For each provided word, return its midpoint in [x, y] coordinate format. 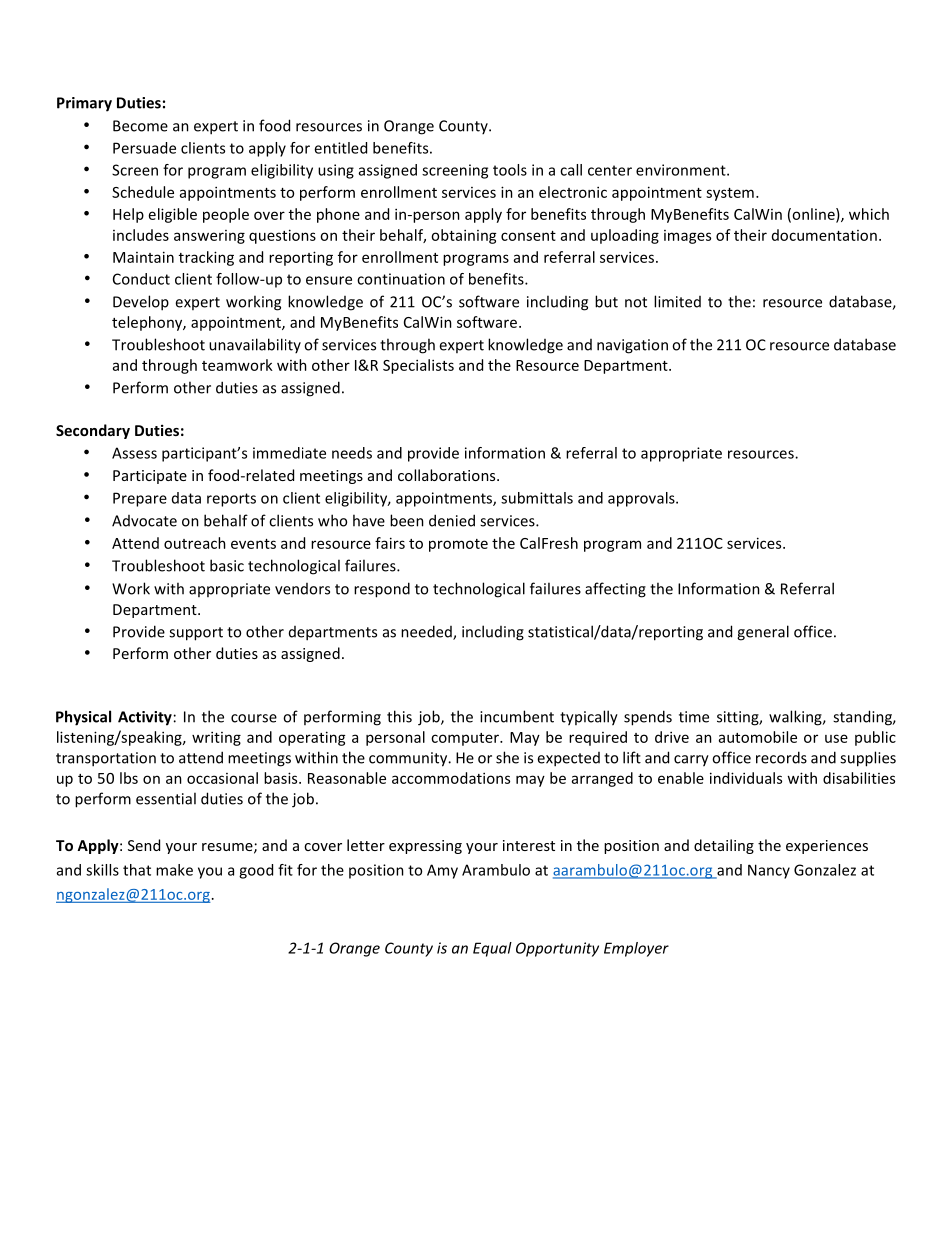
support [196, 634]
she [507, 757]
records [781, 757]
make [174, 870]
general [763, 633]
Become [140, 126]
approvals [642, 499]
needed [427, 632]
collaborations [448, 475]
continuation [401, 279]
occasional [222, 778]
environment [682, 170]
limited [677, 301]
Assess [134, 453]
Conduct [141, 279]
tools [510, 170]
